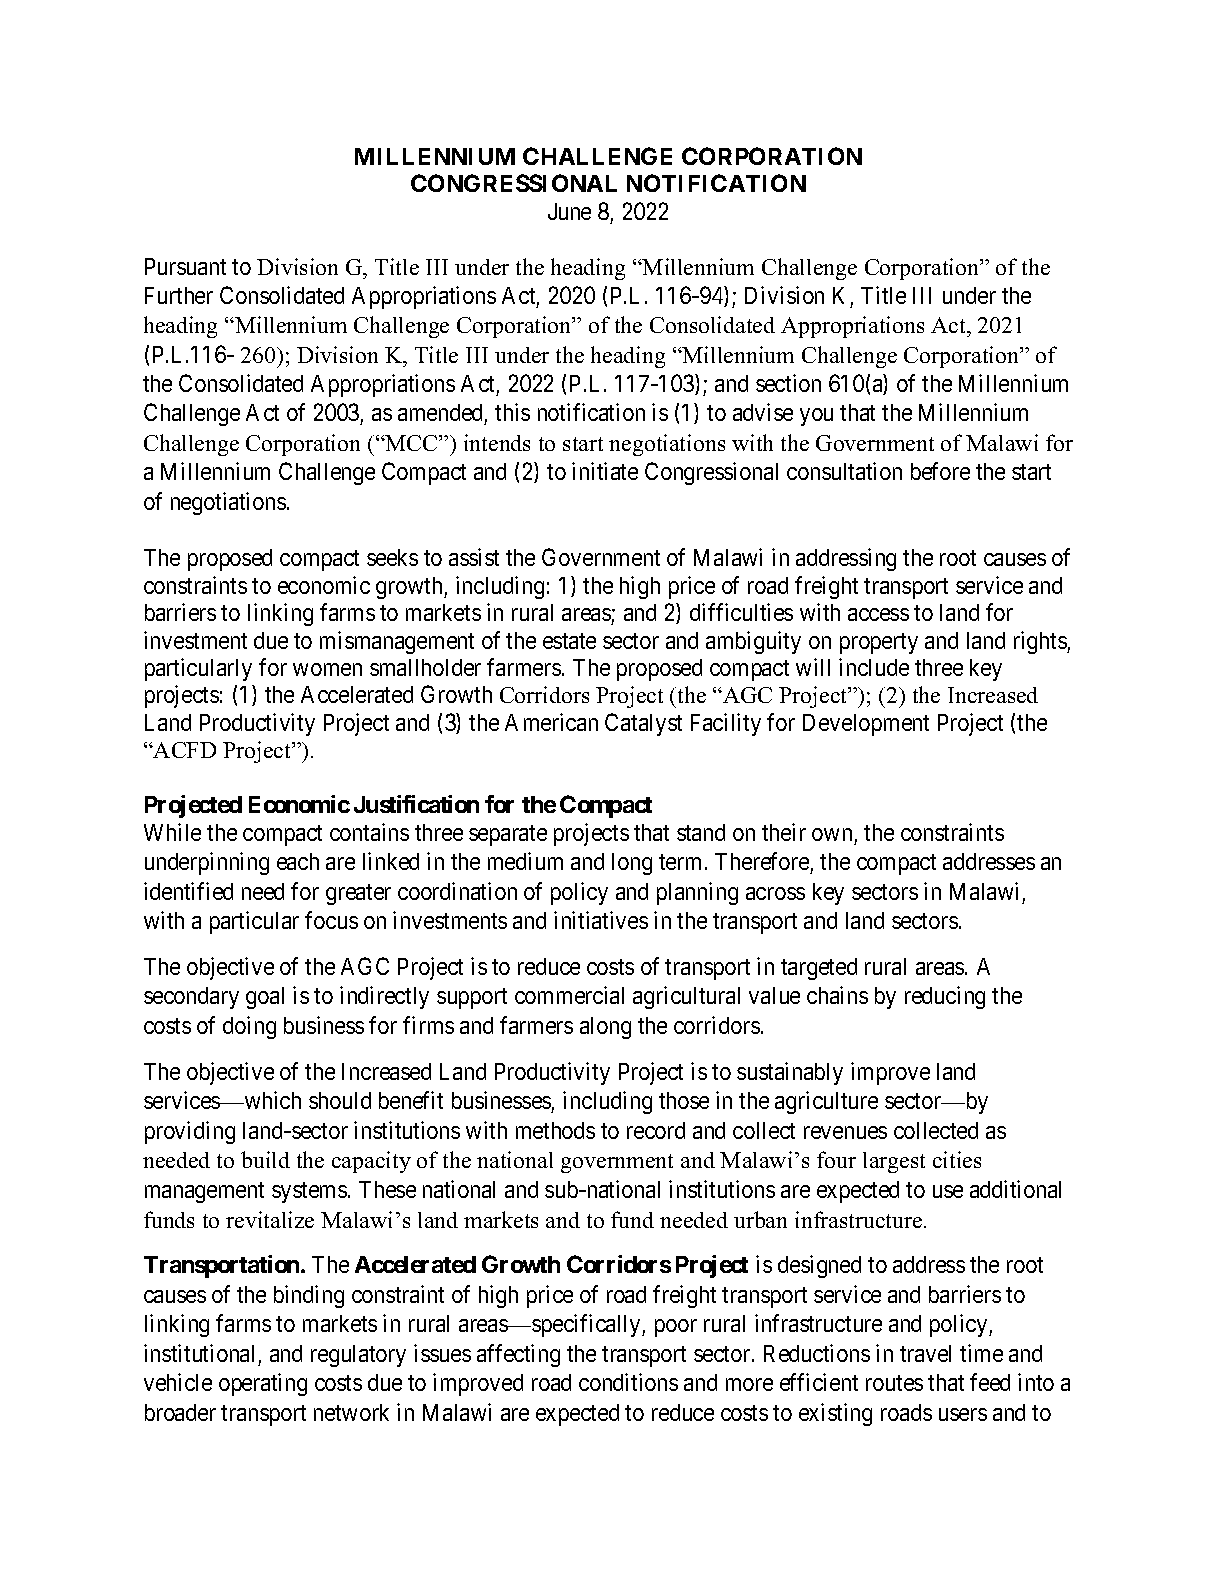 Image resolution: width=1217 pixels, height=1574 pixels. Describe the element at coordinates (832, 834) in the screenshot. I see `own` at that location.
